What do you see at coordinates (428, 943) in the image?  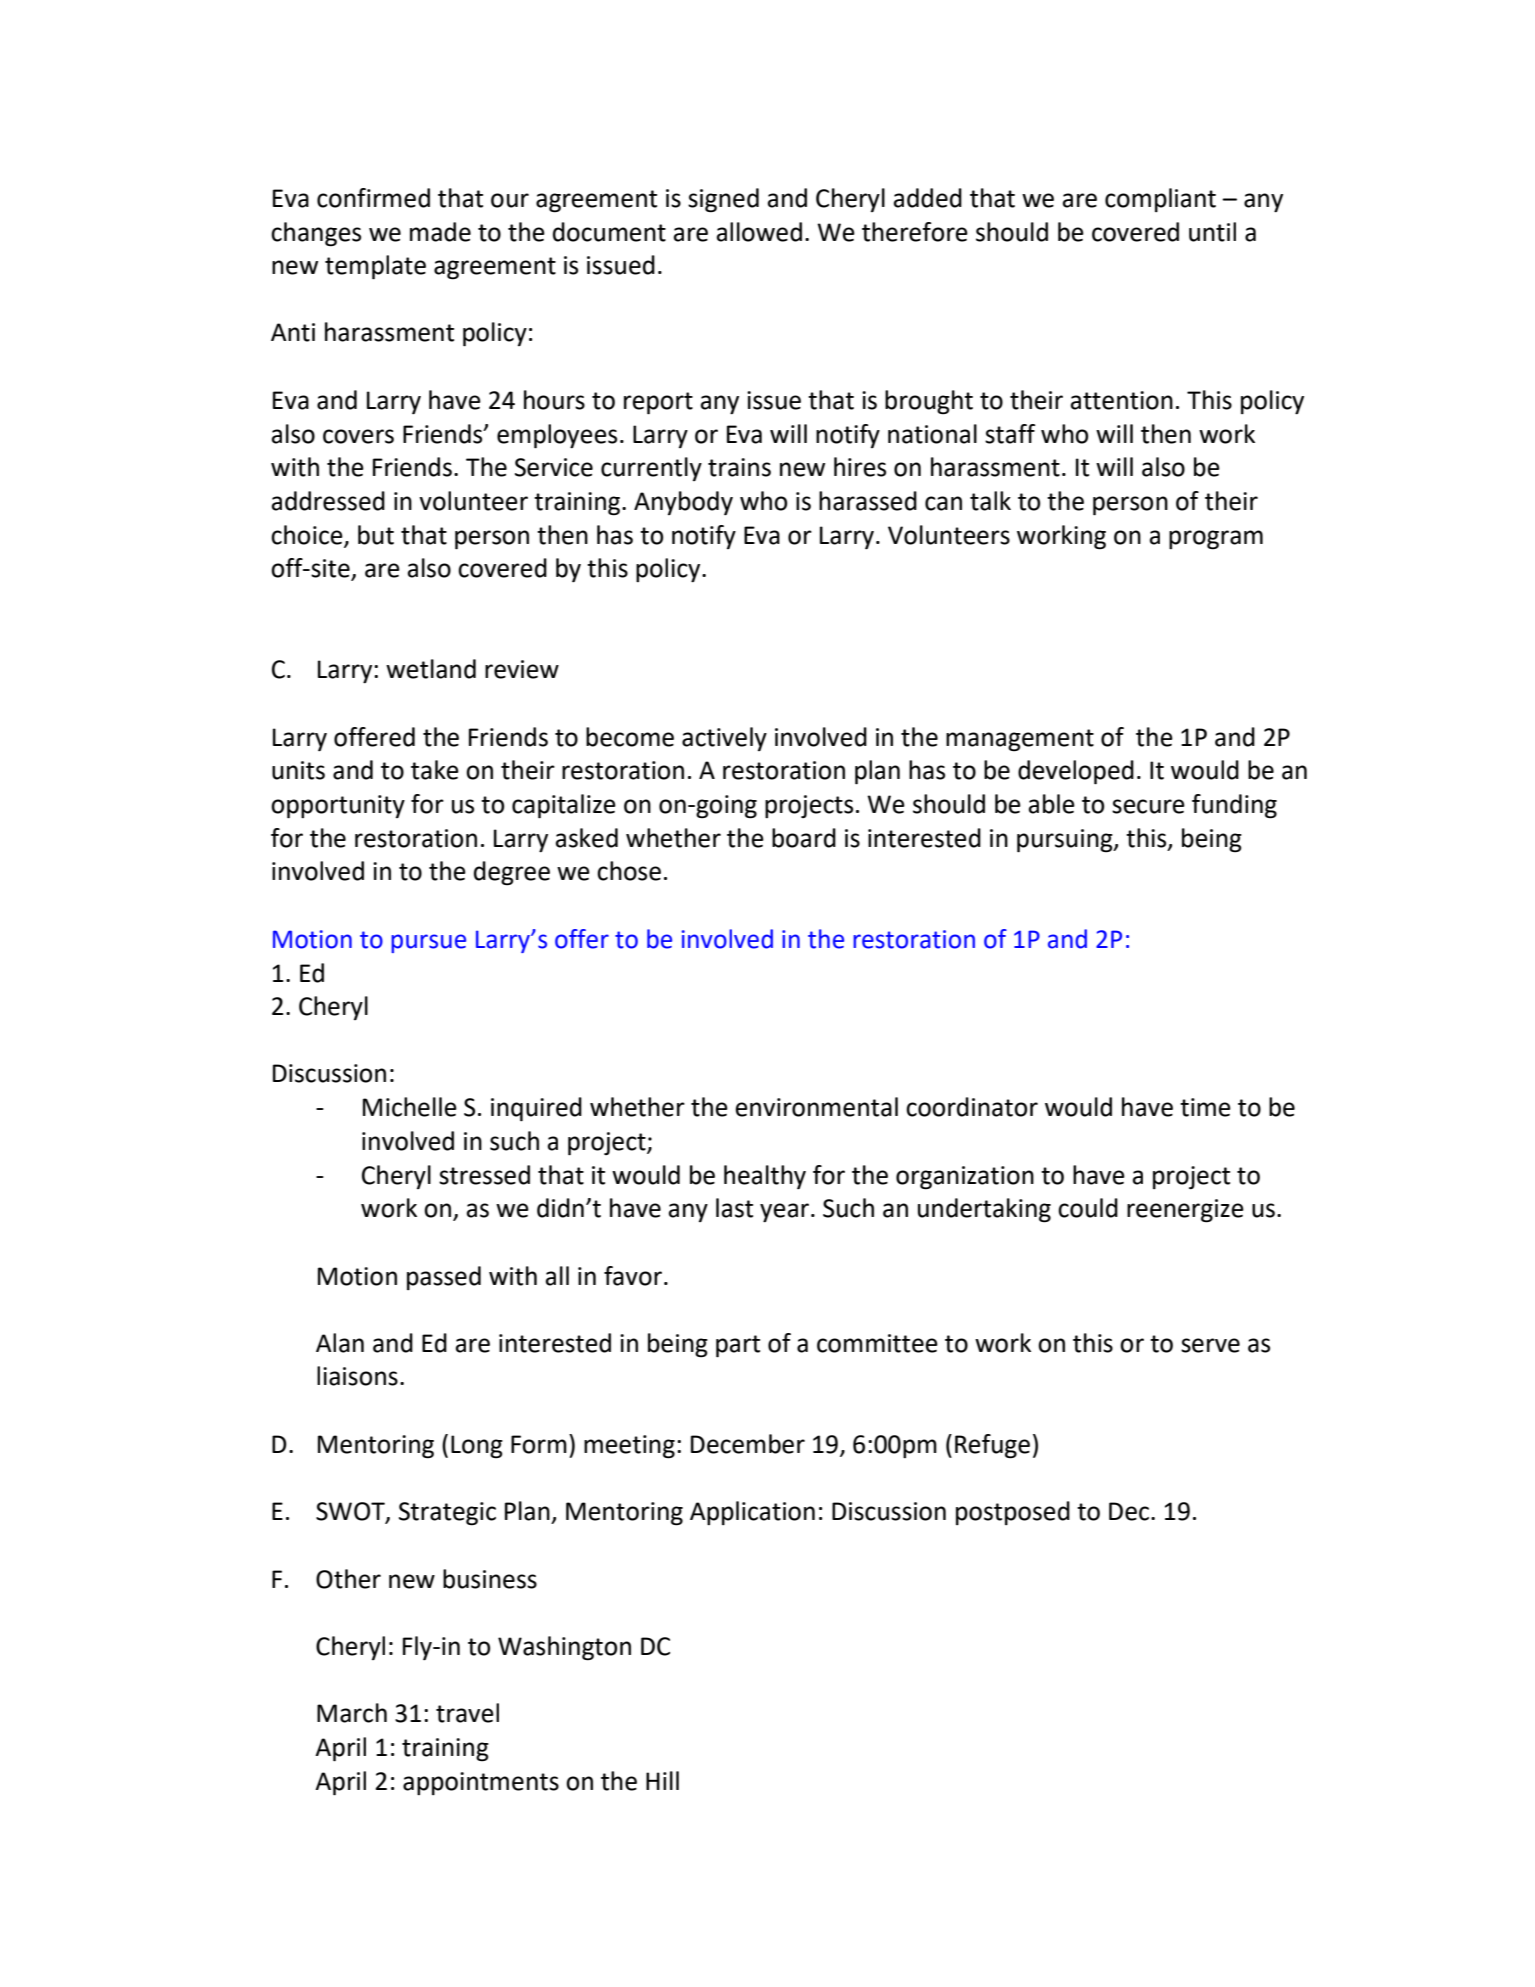 I see `pursue` at bounding box center [428, 943].
